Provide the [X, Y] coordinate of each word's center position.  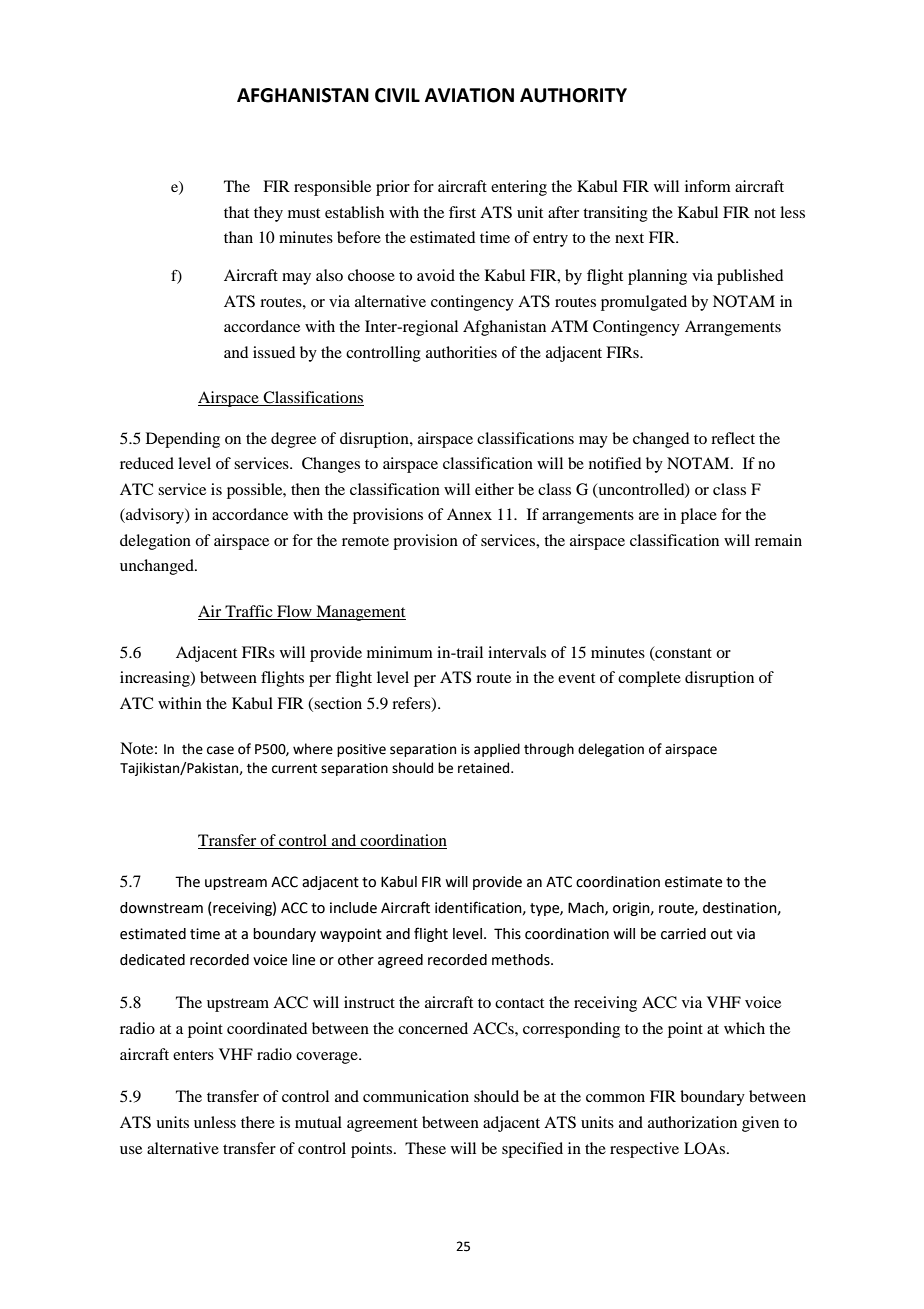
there [258, 1122]
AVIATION [469, 95]
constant [682, 653]
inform [708, 186]
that [236, 212]
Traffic [249, 611]
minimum [400, 652]
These [425, 1148]
